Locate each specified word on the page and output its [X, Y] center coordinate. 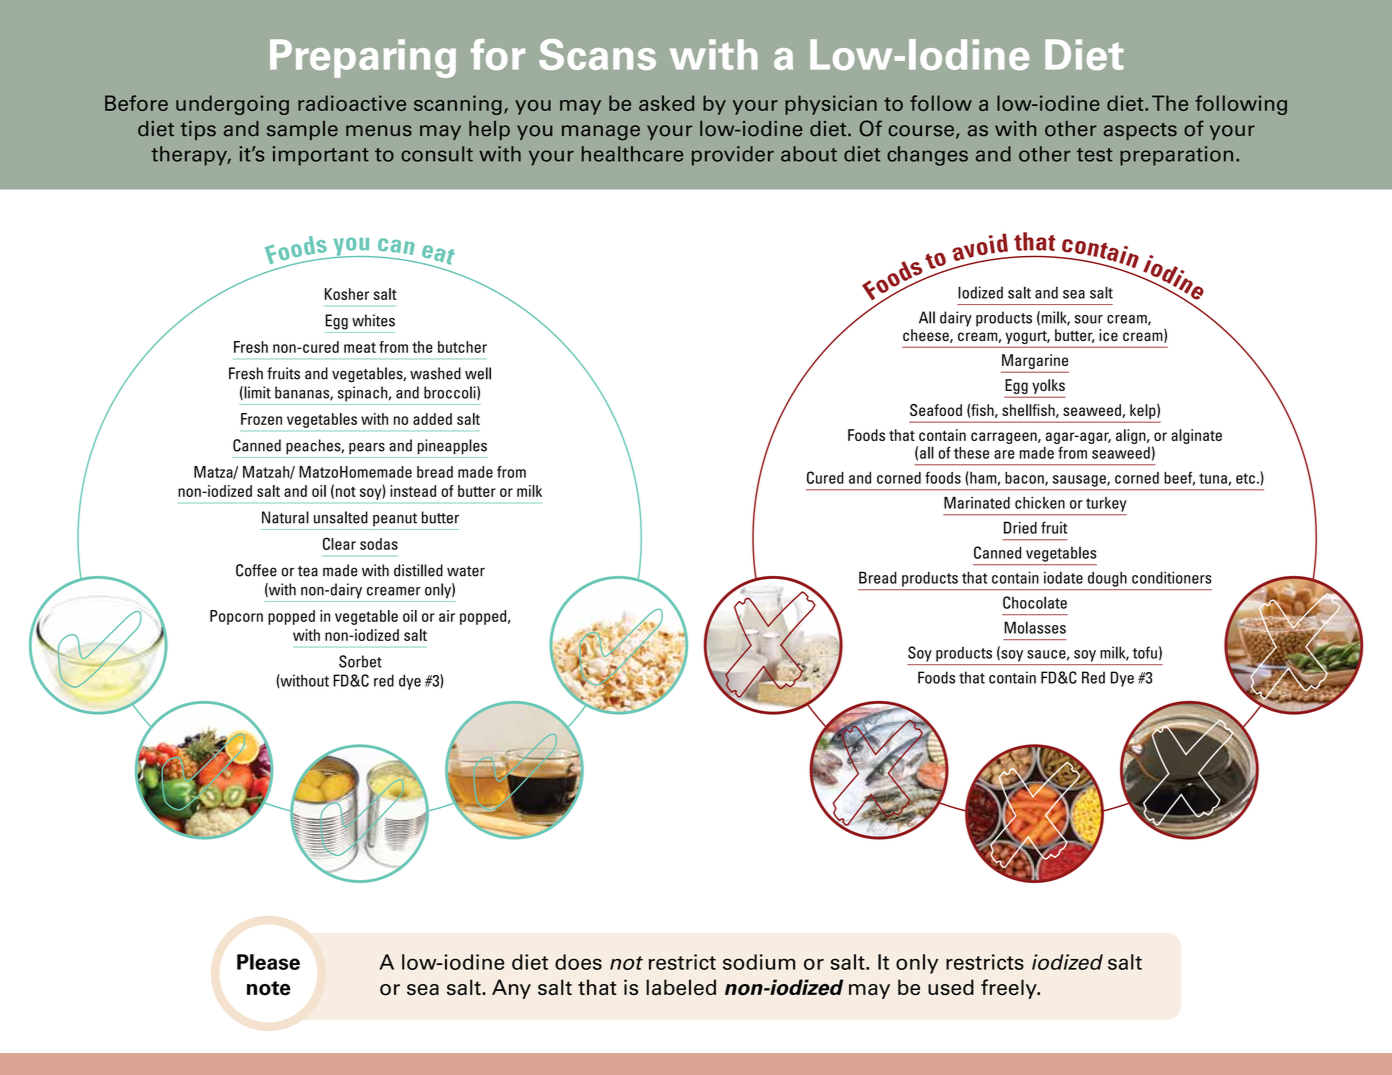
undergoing [232, 105]
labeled [681, 987]
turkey [1106, 504]
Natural [285, 517]
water [466, 571]
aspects [1140, 131]
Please [268, 962]
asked [666, 103]
